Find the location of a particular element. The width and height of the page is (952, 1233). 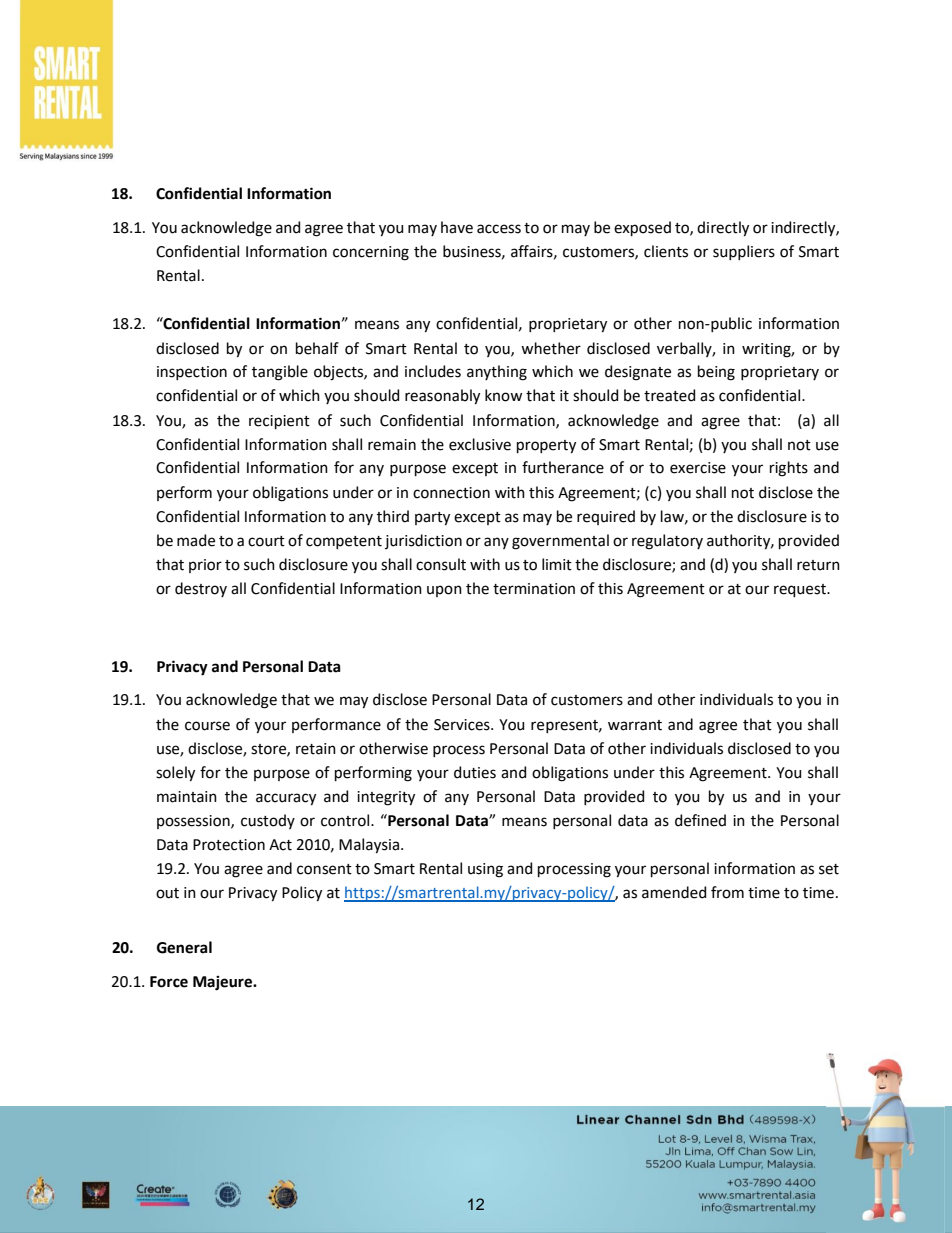

course is located at coordinates (207, 726).
